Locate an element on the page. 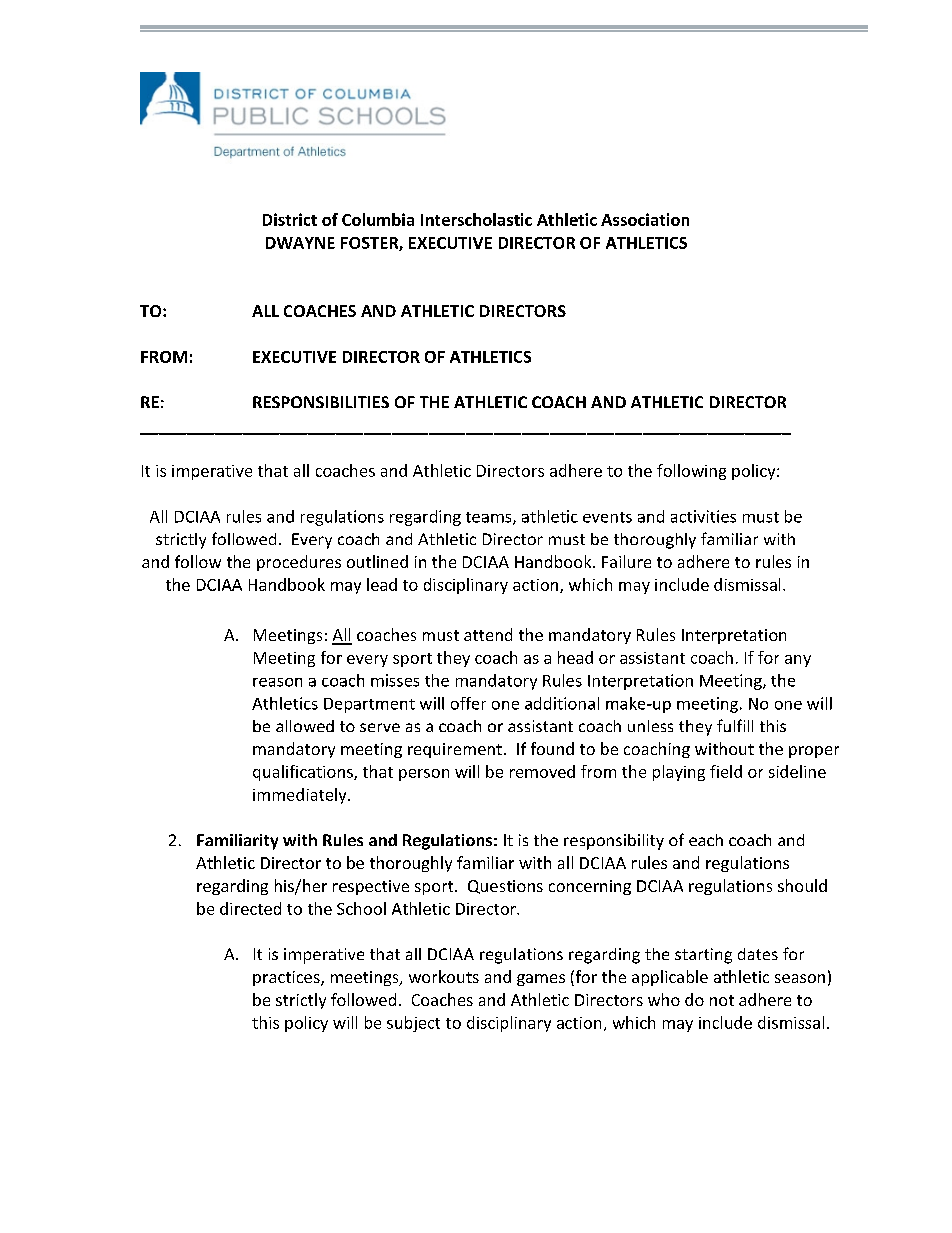 This document has height=1233, width=952. Columbia is located at coordinates (378, 219).
